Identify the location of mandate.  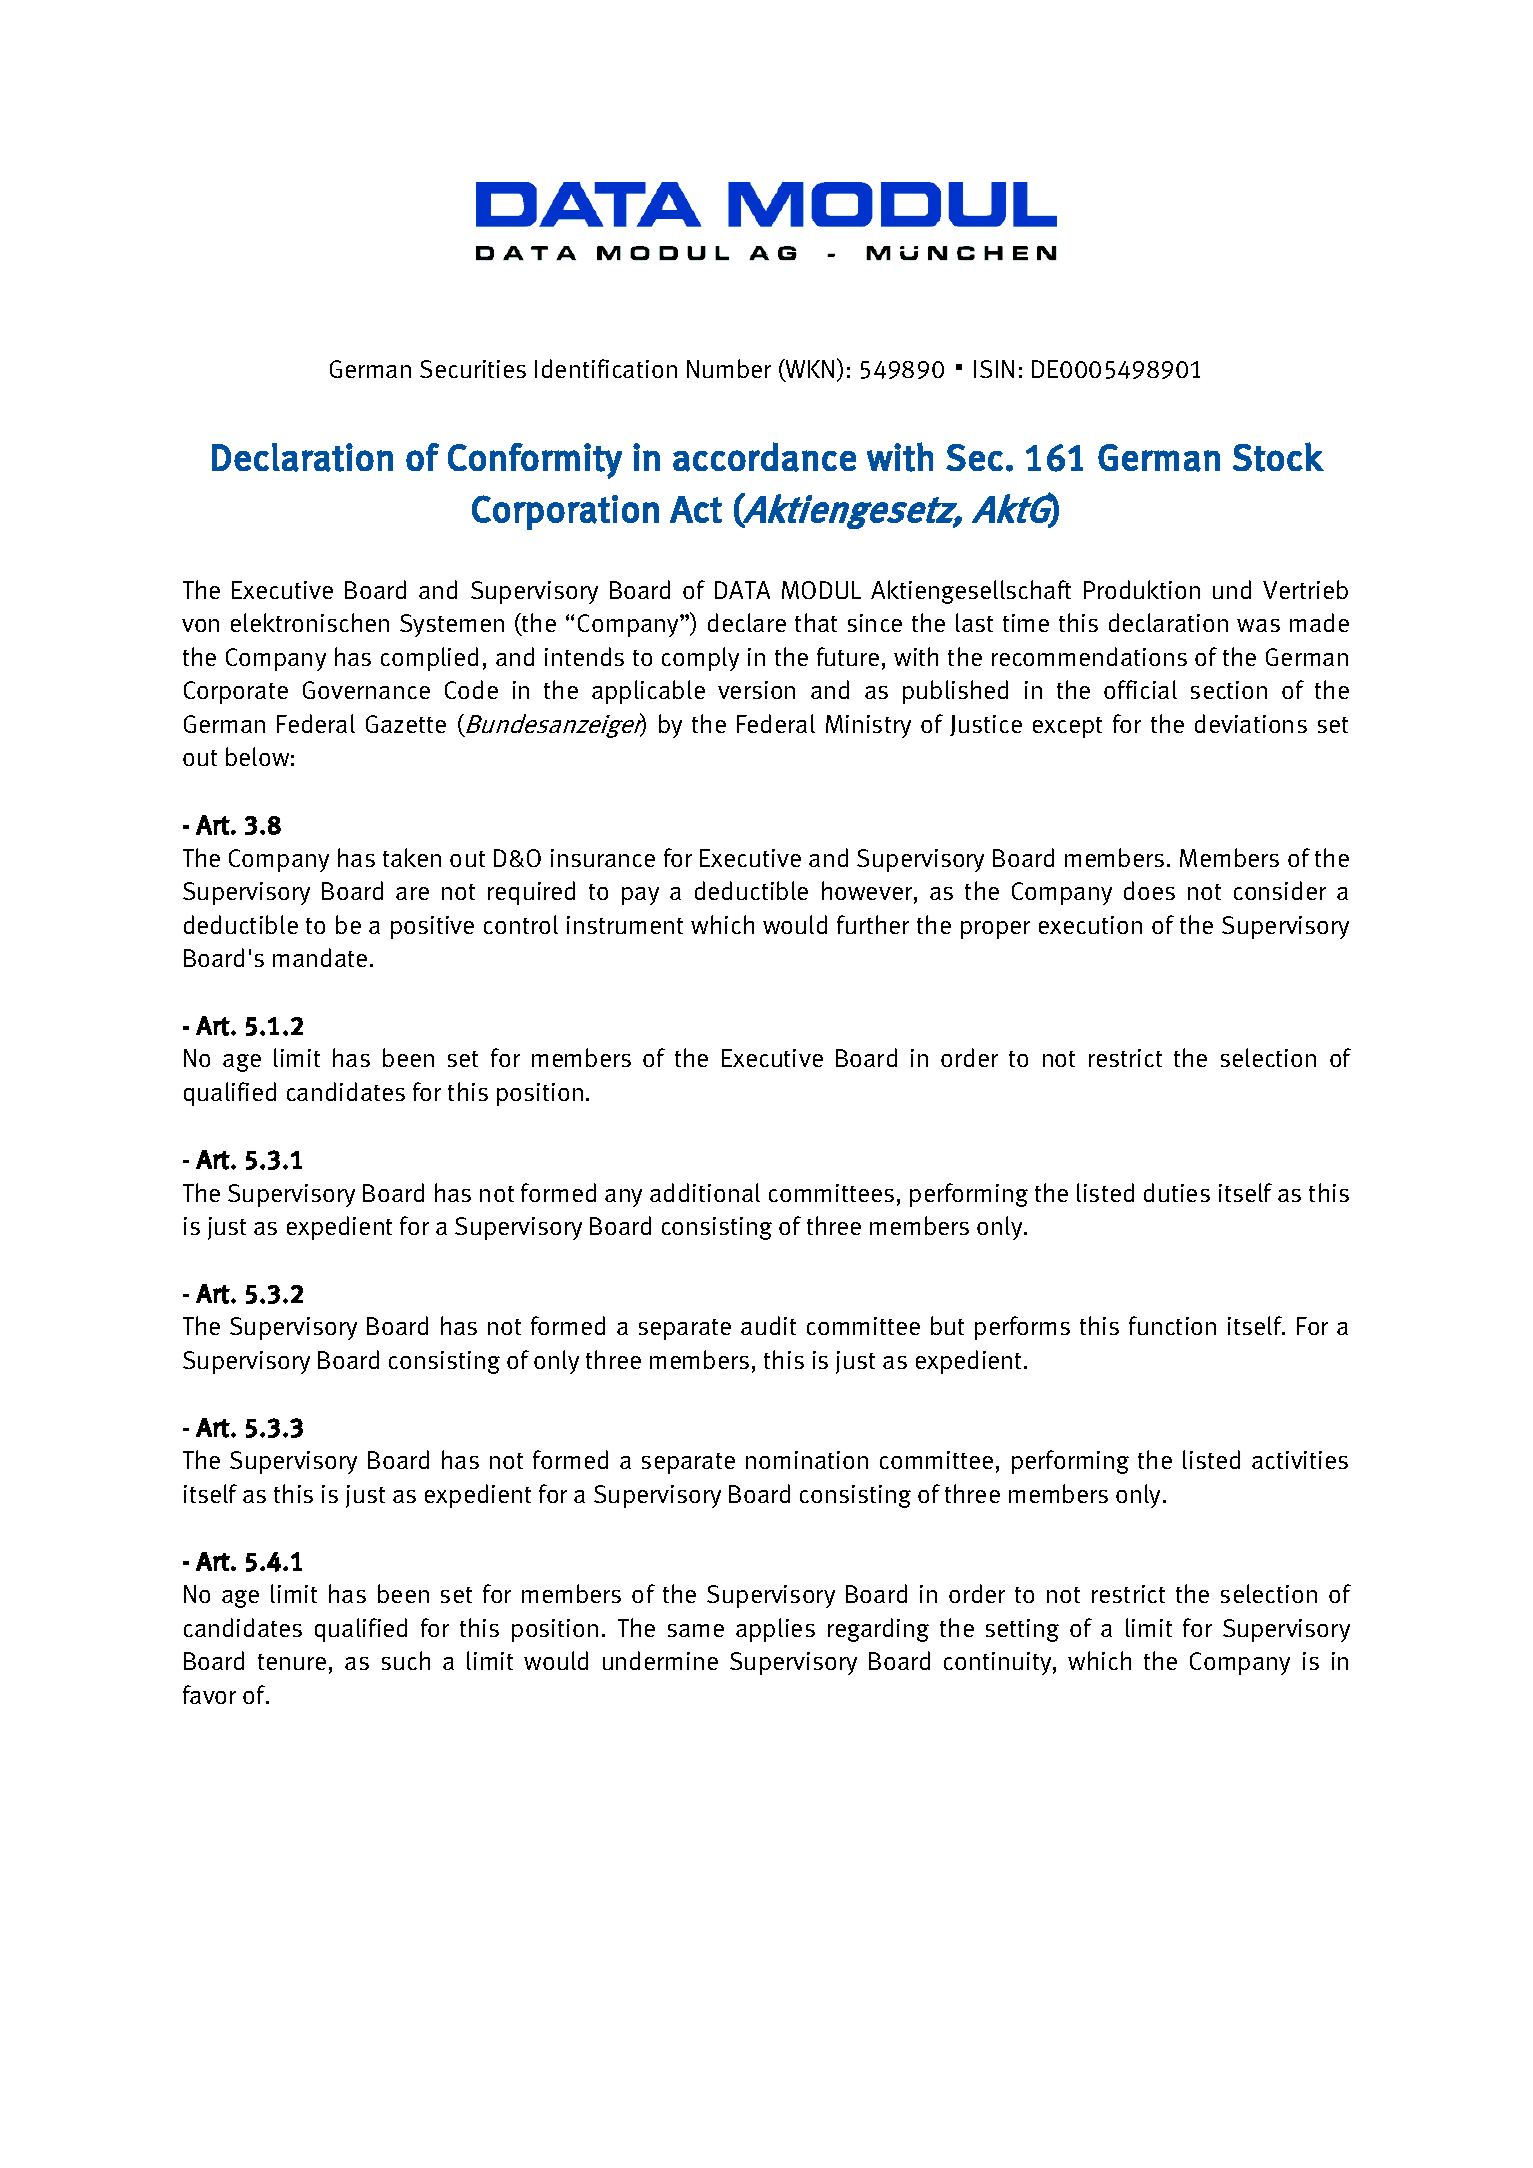
(320, 957).
